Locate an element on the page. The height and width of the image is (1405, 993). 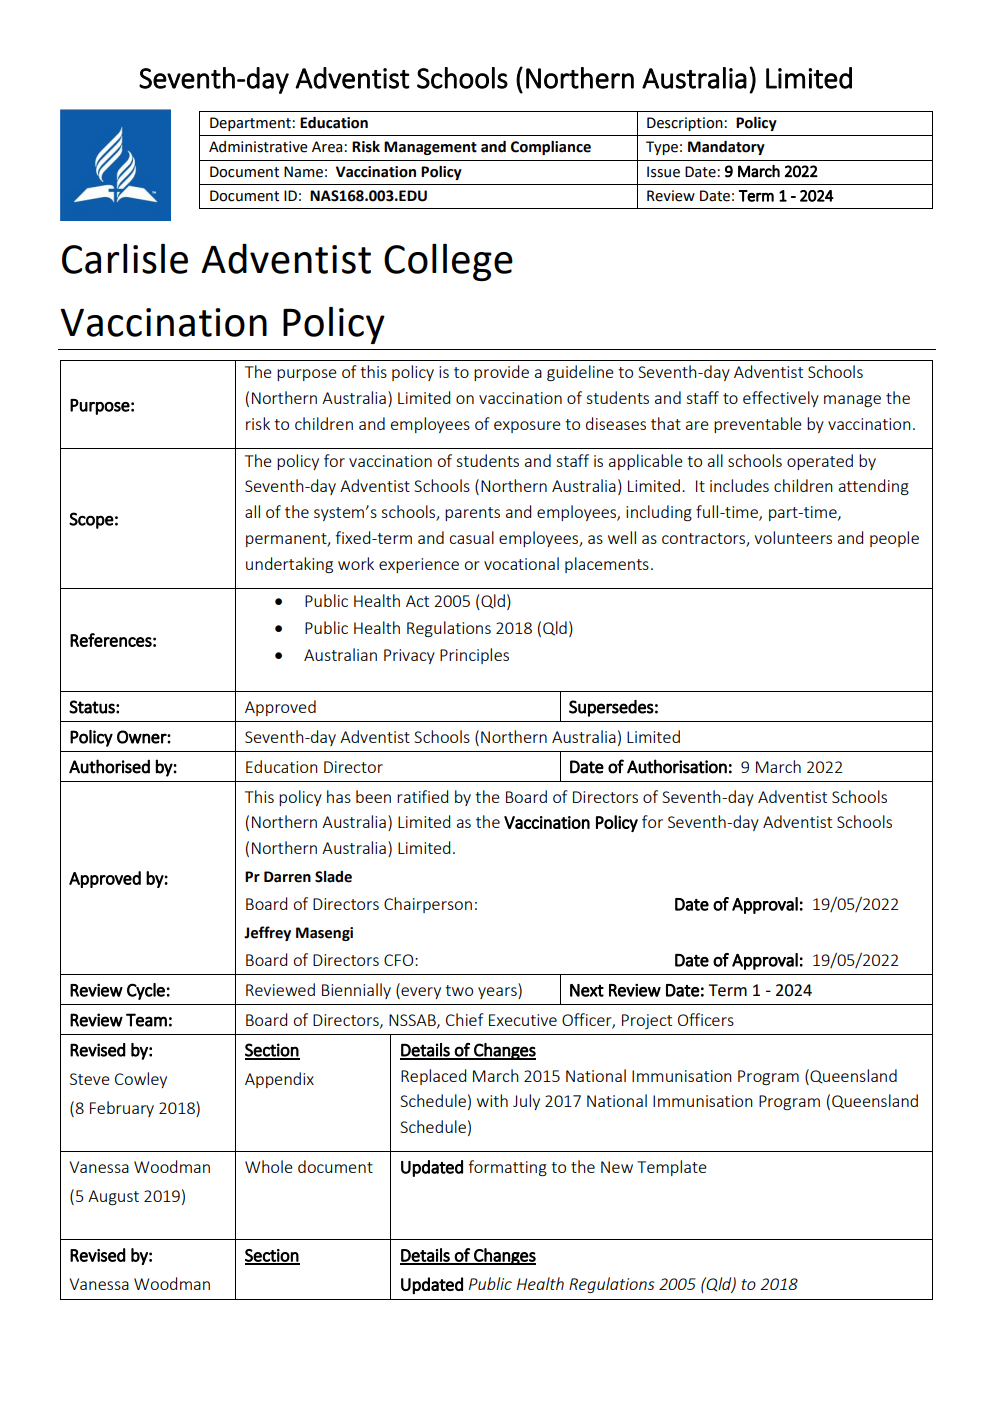
Authorisation is located at coordinates (677, 766).
